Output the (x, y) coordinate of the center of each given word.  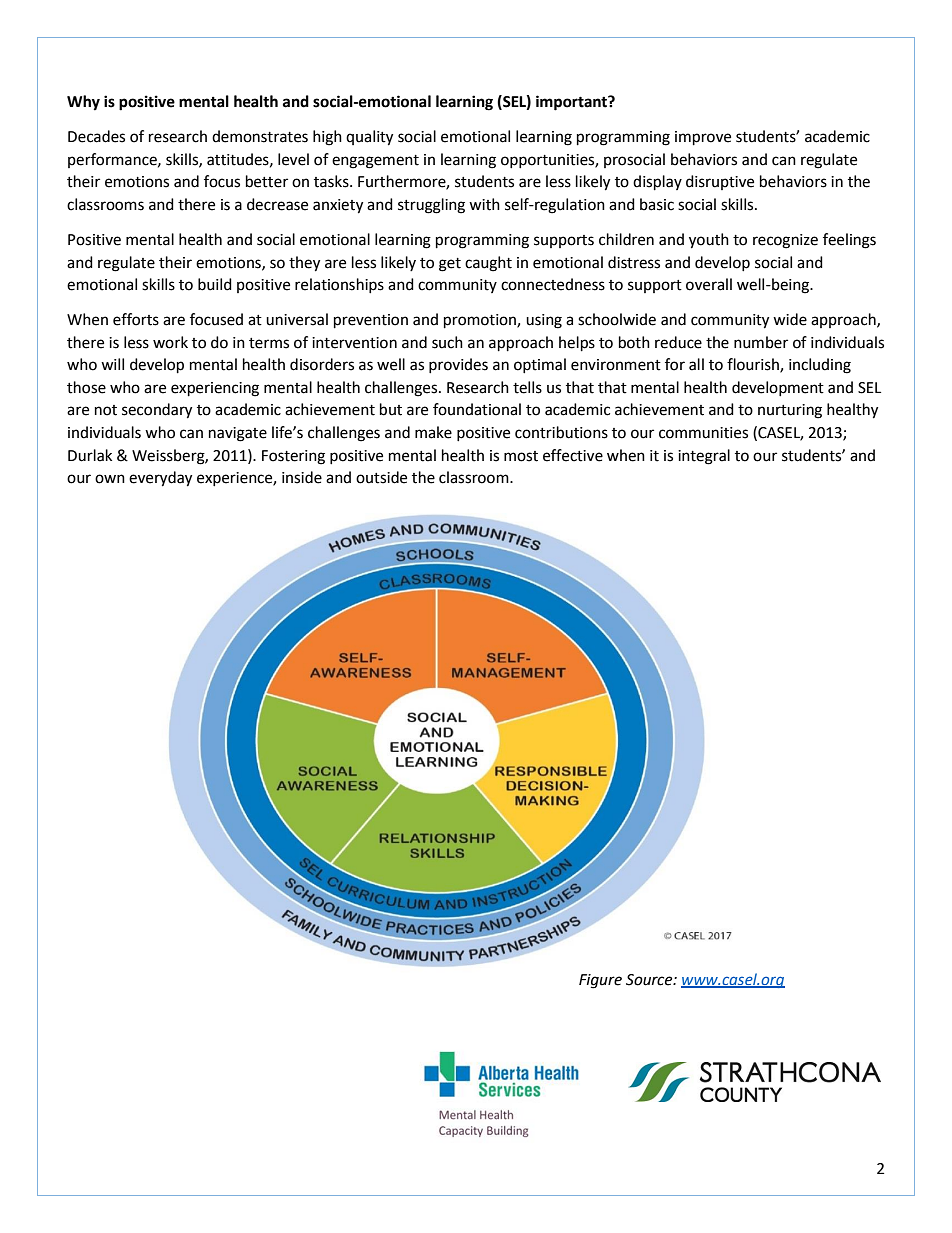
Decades (96, 136)
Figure (600, 981)
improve (703, 138)
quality (369, 138)
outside (381, 477)
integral (704, 457)
